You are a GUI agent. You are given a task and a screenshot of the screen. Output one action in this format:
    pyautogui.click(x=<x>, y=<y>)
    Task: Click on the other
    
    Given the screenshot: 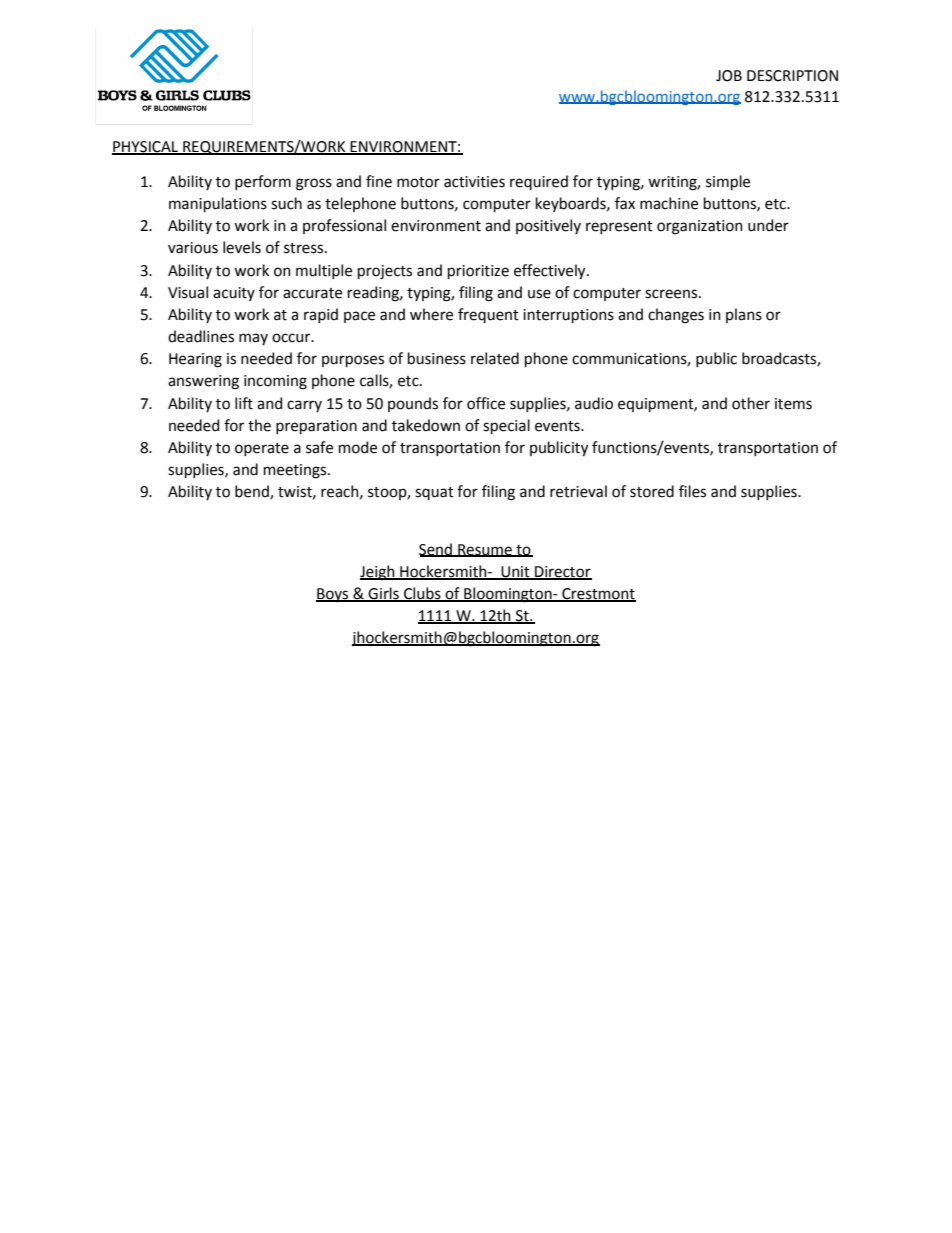 What is the action you would take?
    pyautogui.click(x=751, y=403)
